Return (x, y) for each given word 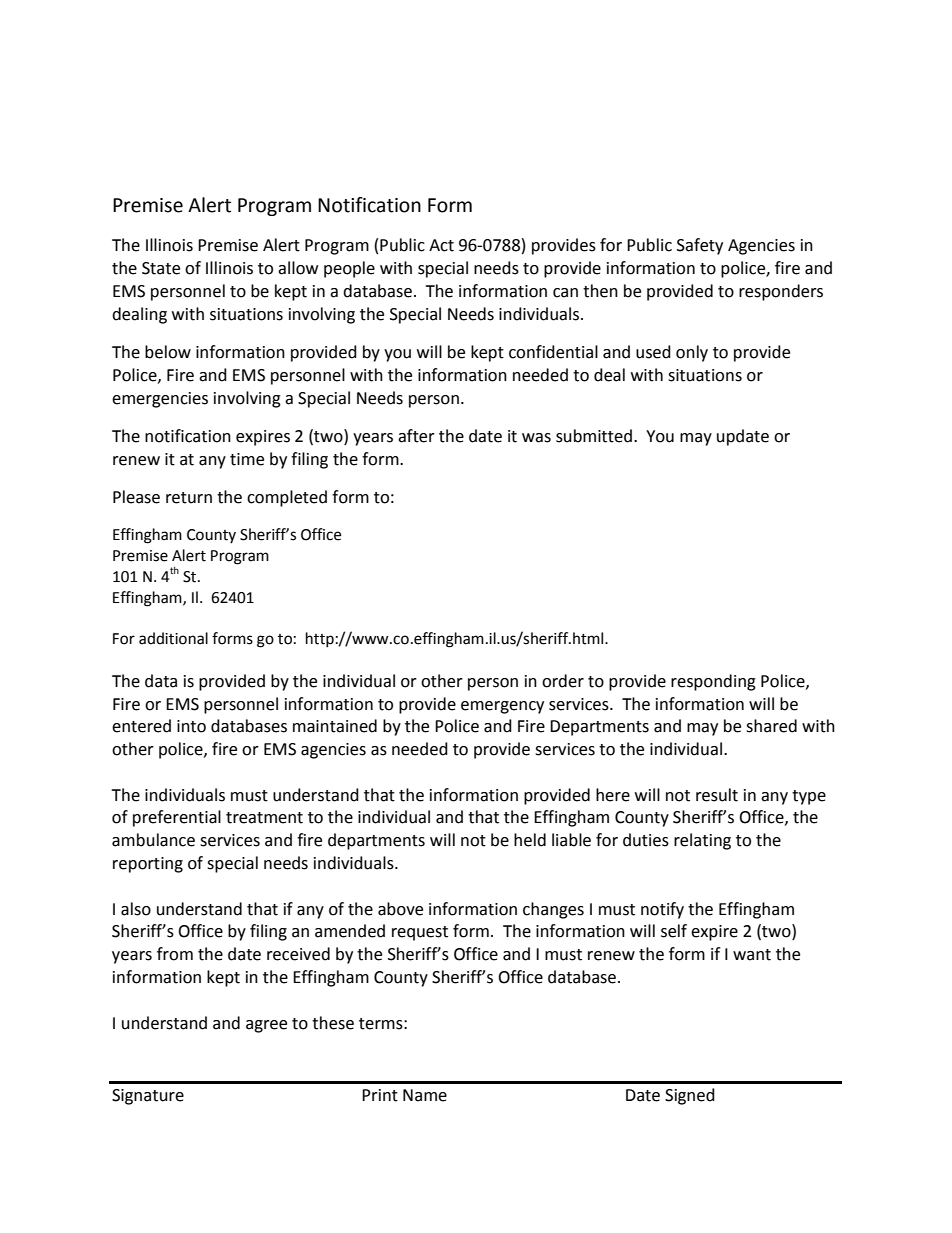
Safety (700, 246)
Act (441, 245)
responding (713, 682)
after (416, 436)
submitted (594, 436)
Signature (148, 1097)
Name (425, 1095)
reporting (148, 865)
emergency (502, 707)
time (247, 459)
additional (173, 638)
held (530, 840)
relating (702, 841)
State (161, 268)
